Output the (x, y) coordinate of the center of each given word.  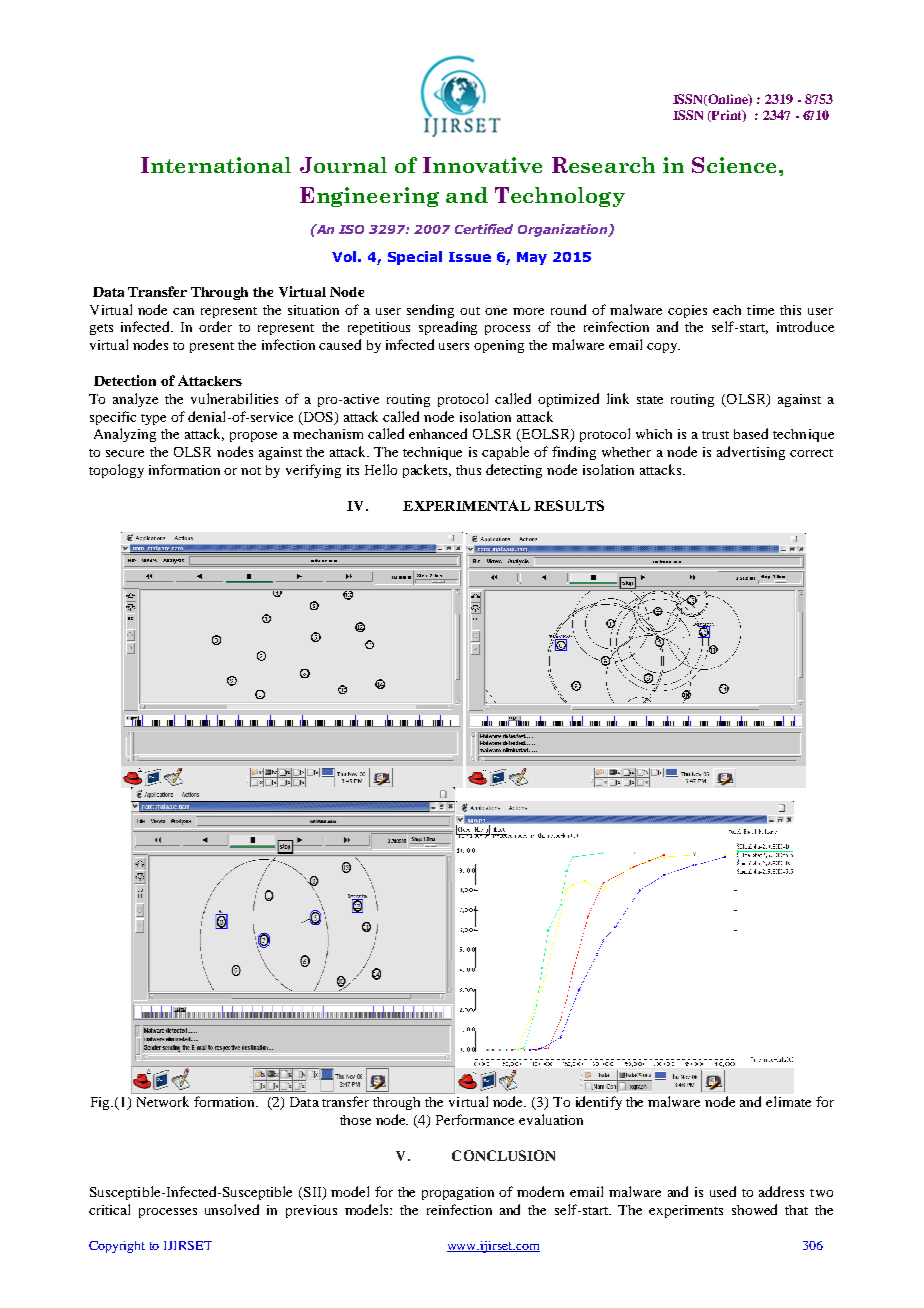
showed (754, 1209)
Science (734, 165)
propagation (458, 1193)
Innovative (482, 165)
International (216, 165)
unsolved (232, 1209)
